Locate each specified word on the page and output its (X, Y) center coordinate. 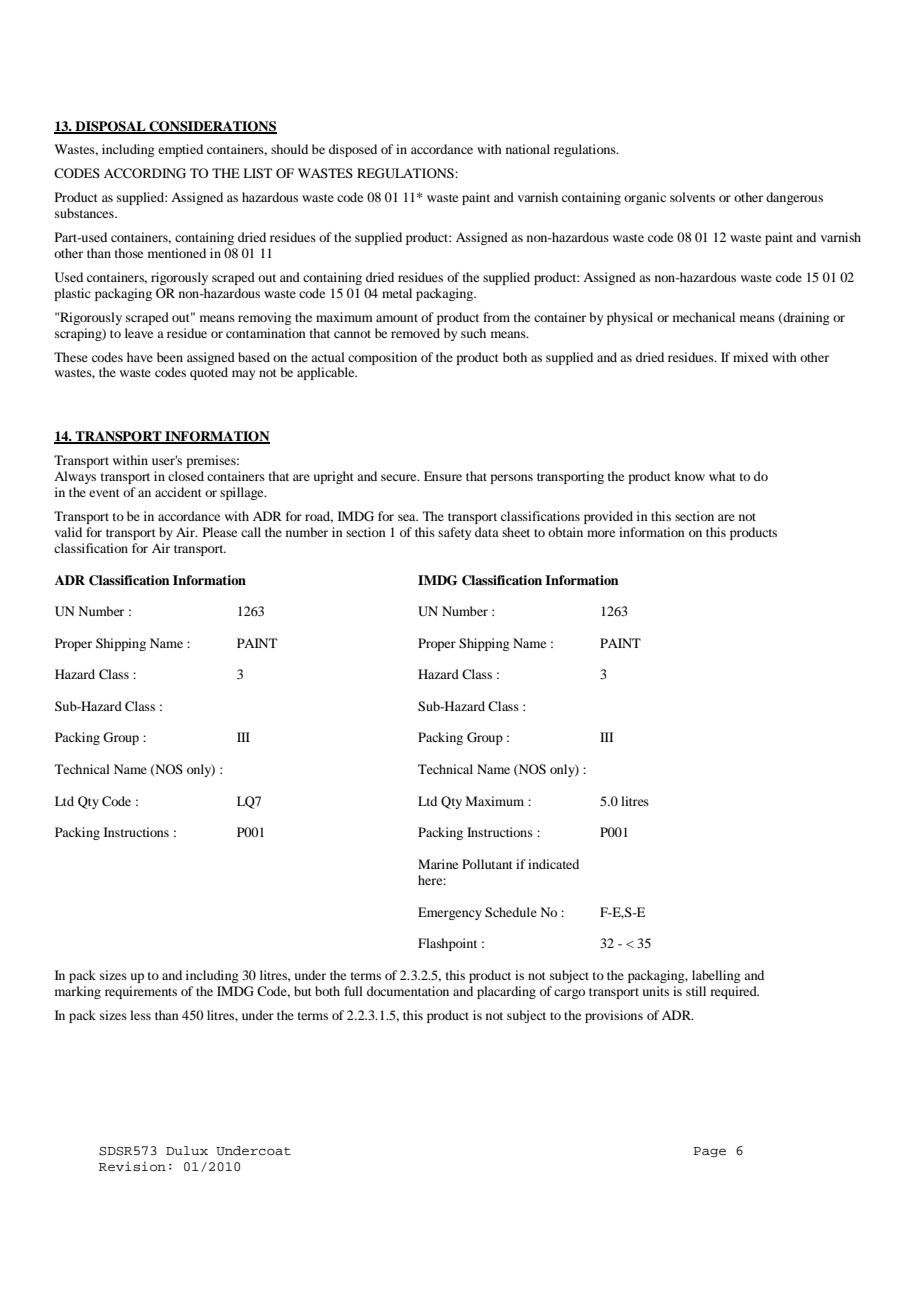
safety (454, 533)
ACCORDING (145, 173)
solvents (692, 197)
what (722, 476)
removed (415, 333)
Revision (132, 1166)
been (170, 357)
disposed (353, 150)
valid (68, 532)
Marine (438, 864)
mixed (750, 357)
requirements (141, 992)
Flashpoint (447, 944)
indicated (553, 864)
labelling (716, 976)
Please (220, 532)
